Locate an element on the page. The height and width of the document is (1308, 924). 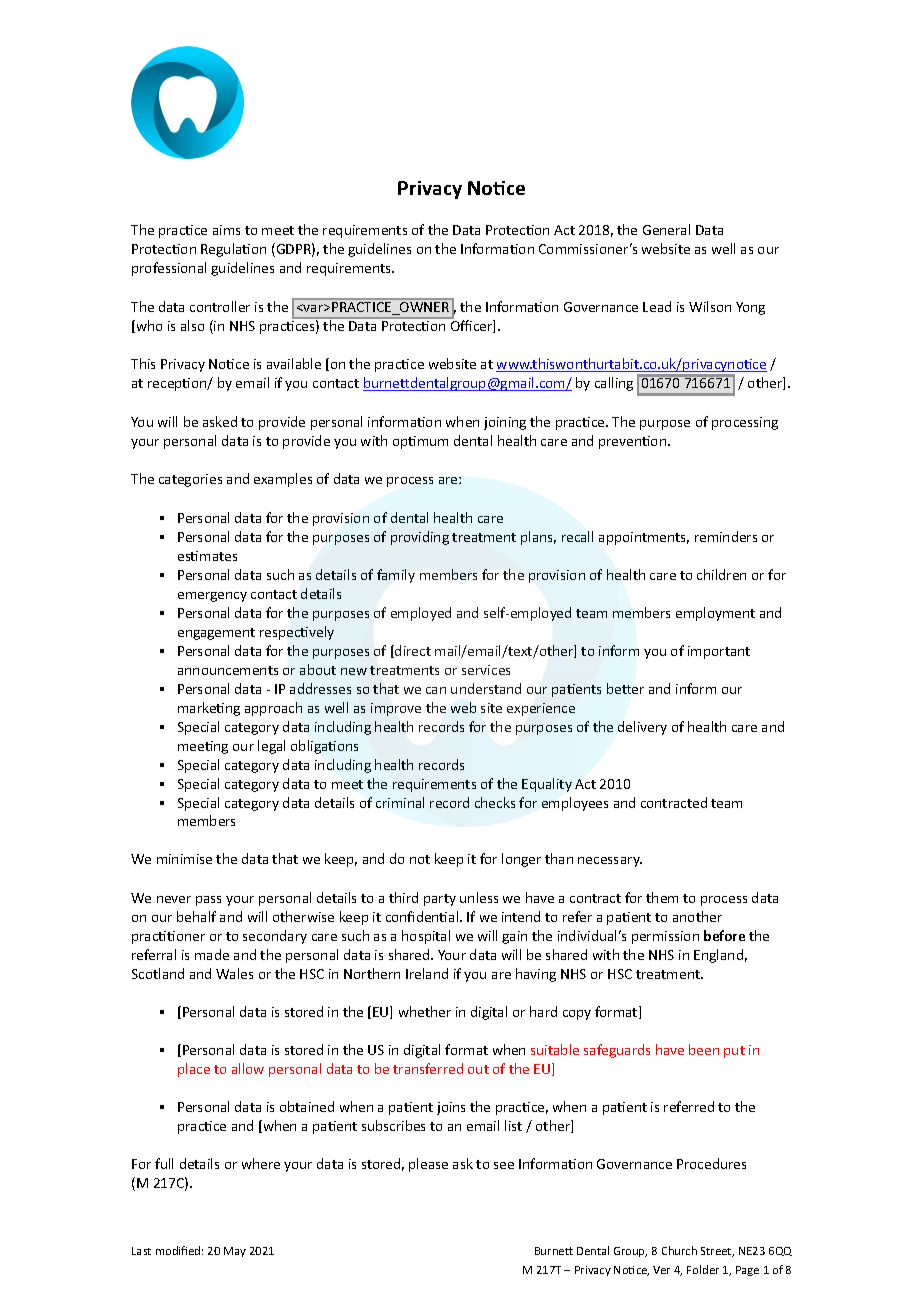
General is located at coordinates (666, 229).
